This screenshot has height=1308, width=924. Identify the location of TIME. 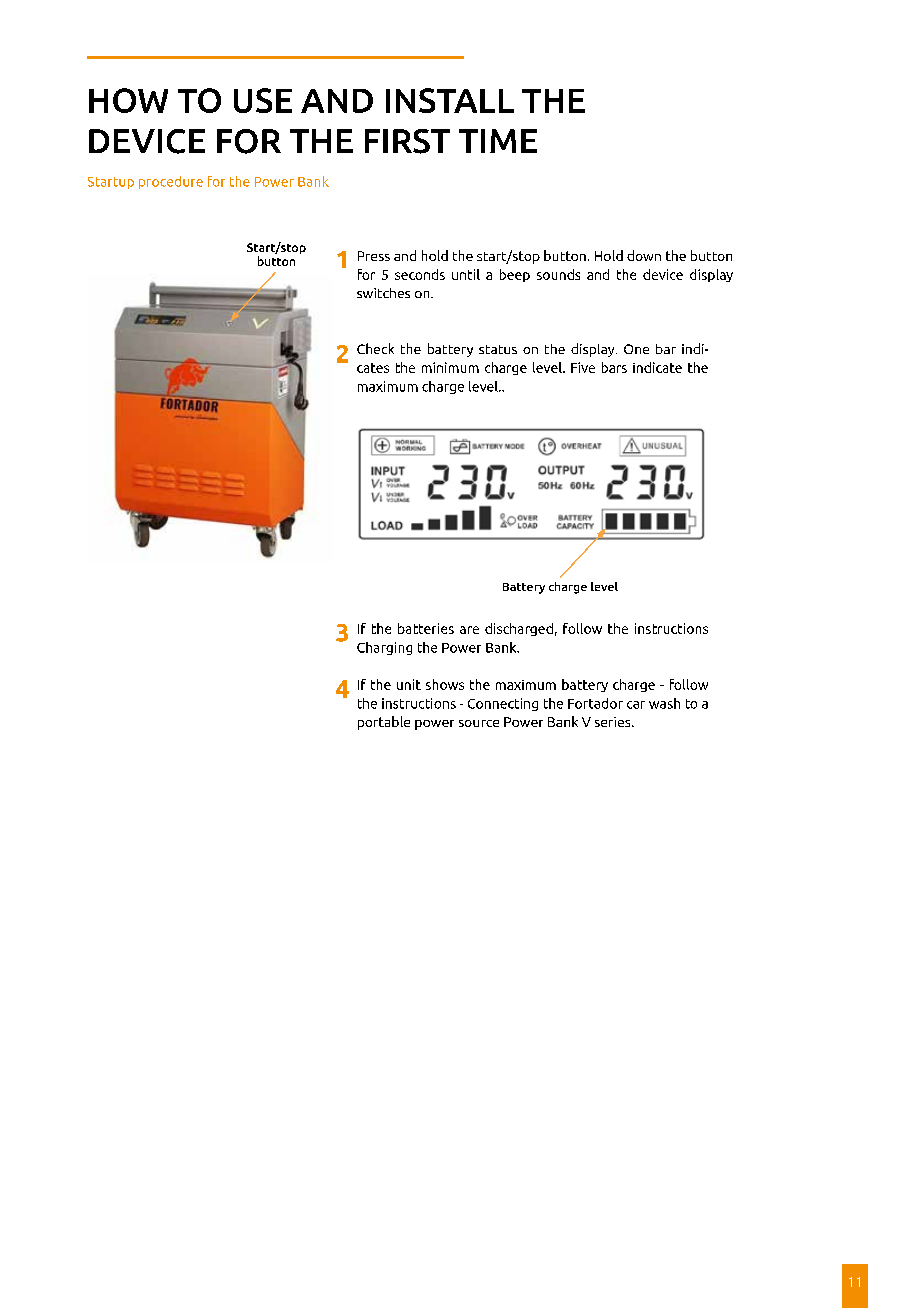
(498, 141).
